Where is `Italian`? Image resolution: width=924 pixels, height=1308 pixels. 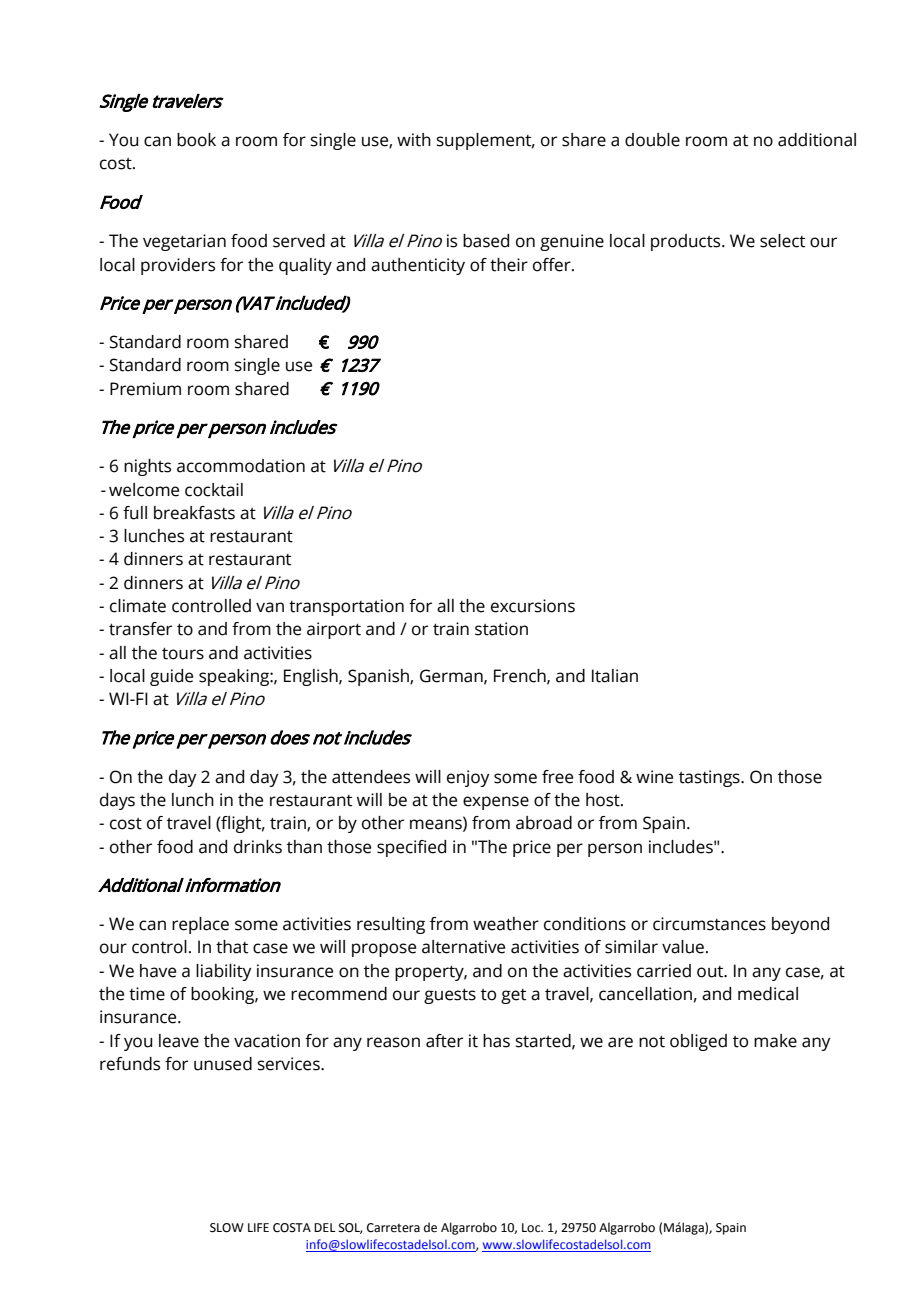
Italian is located at coordinates (615, 676).
